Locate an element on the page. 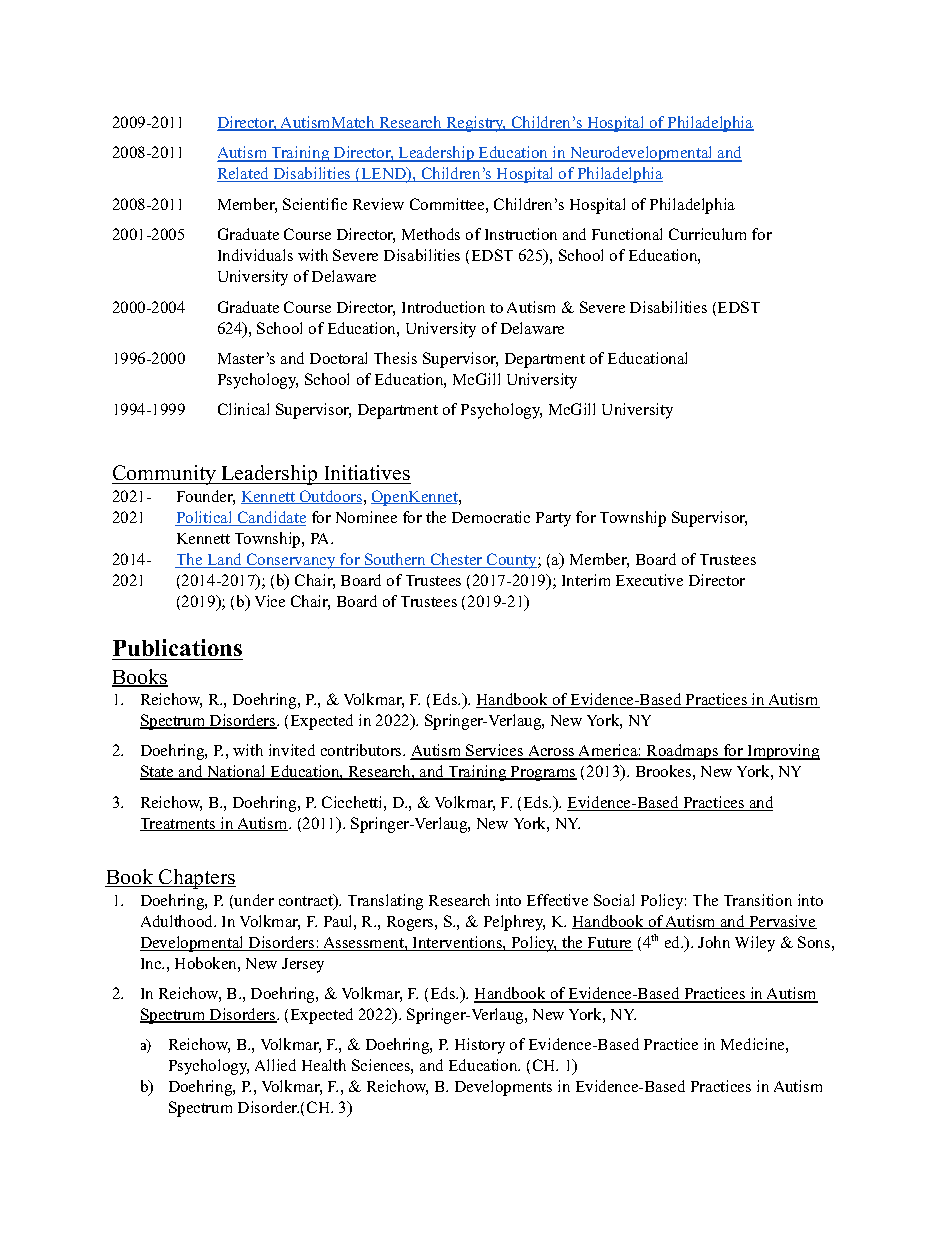 The height and width of the document is (1233, 952). Registry is located at coordinates (475, 124).
